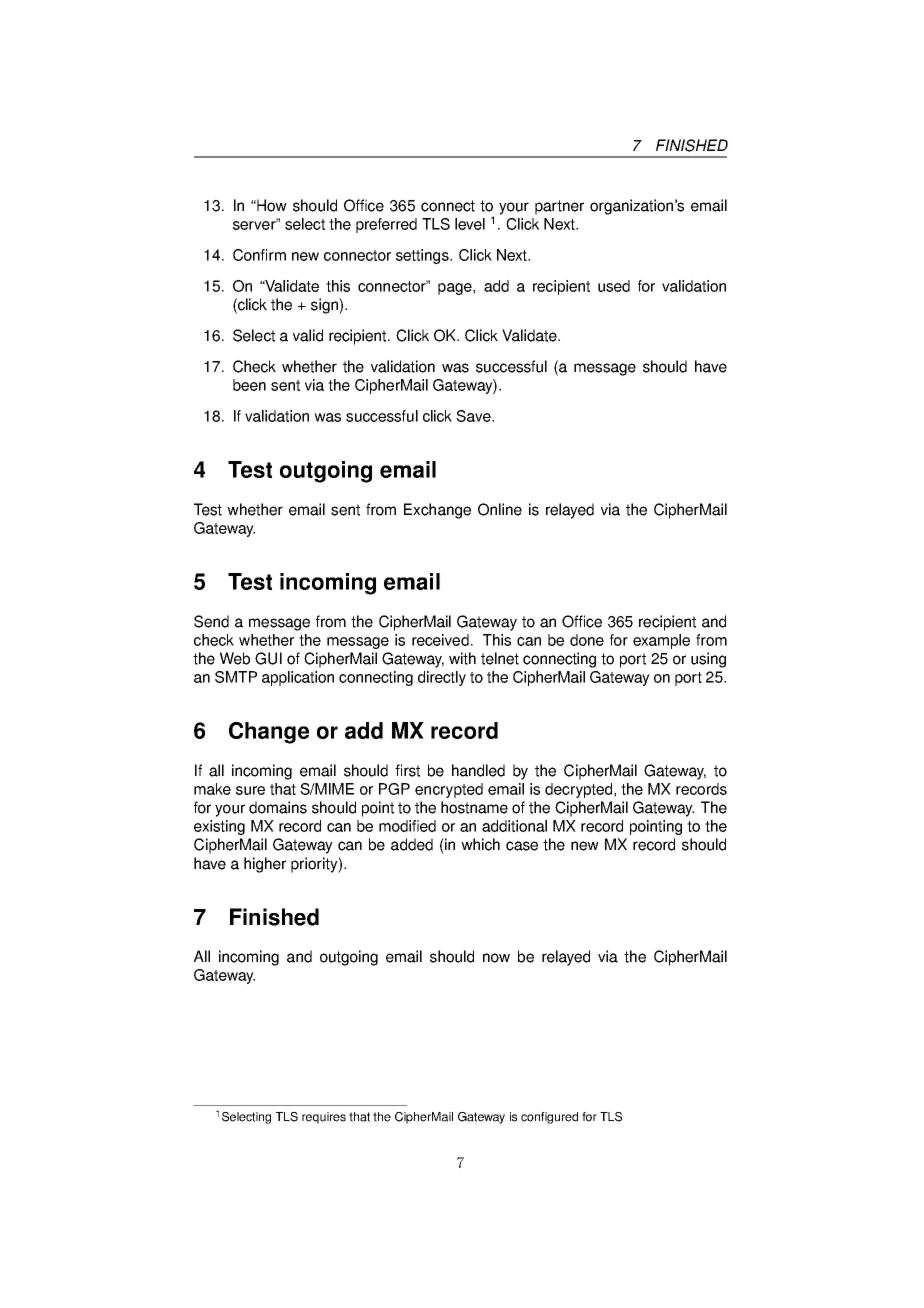 The image size is (924, 1308). Describe the element at coordinates (324, 1118) in the screenshot. I see `requires` at that location.
